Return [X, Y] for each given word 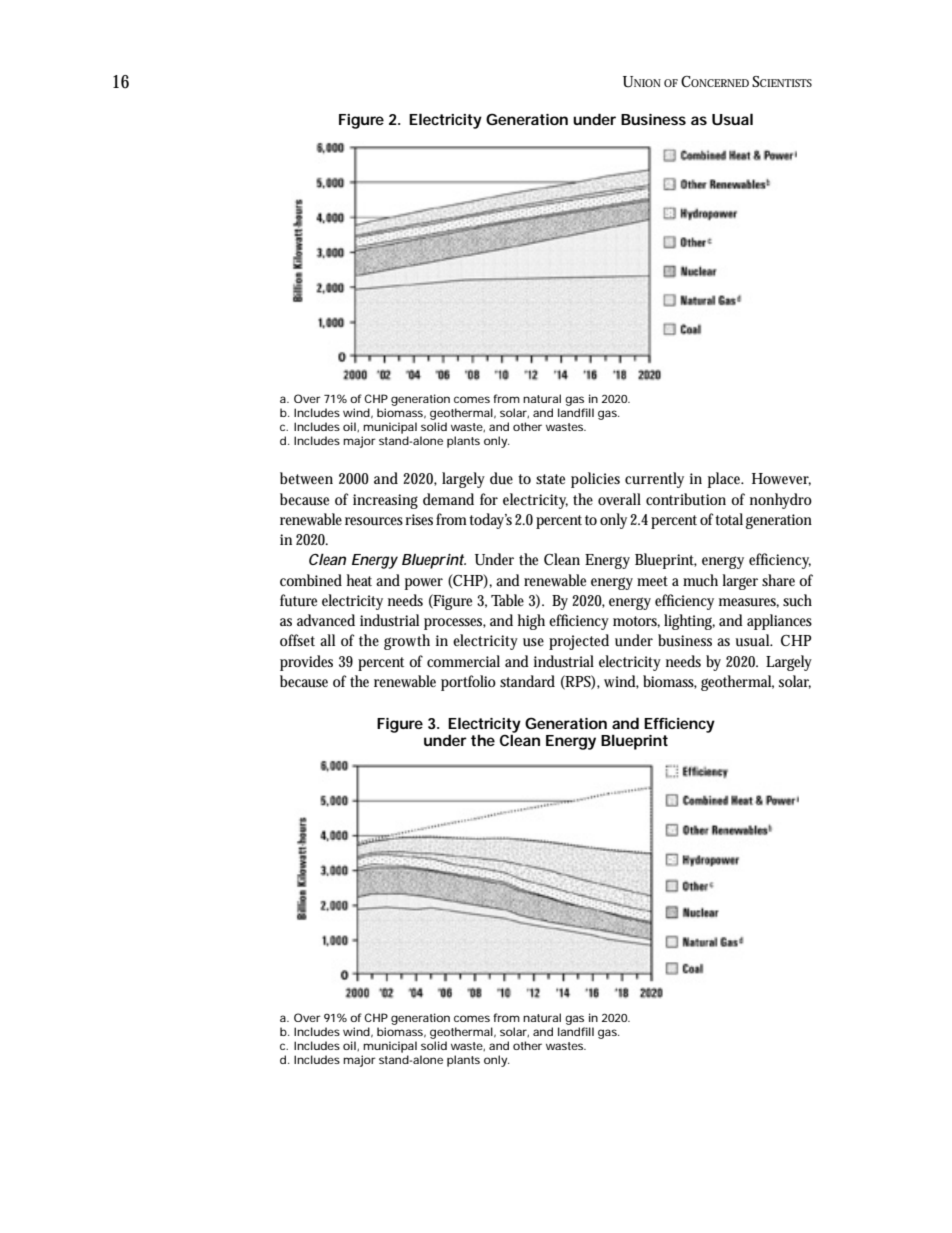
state [550, 479]
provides [306, 663]
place [726, 480]
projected [579, 642]
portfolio [468, 683]
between [306, 478]
